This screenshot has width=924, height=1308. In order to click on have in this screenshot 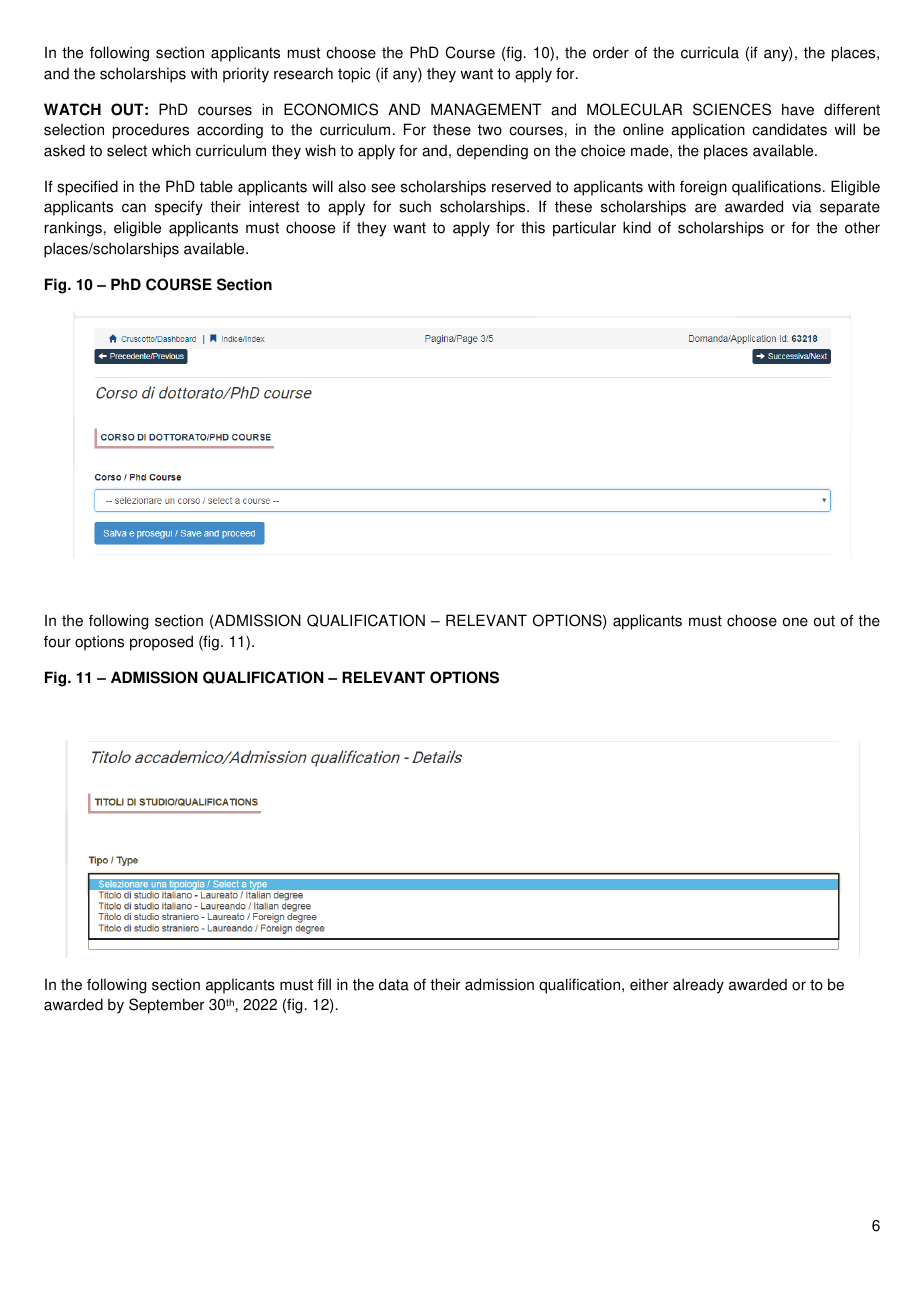, I will do `click(798, 109)`.
